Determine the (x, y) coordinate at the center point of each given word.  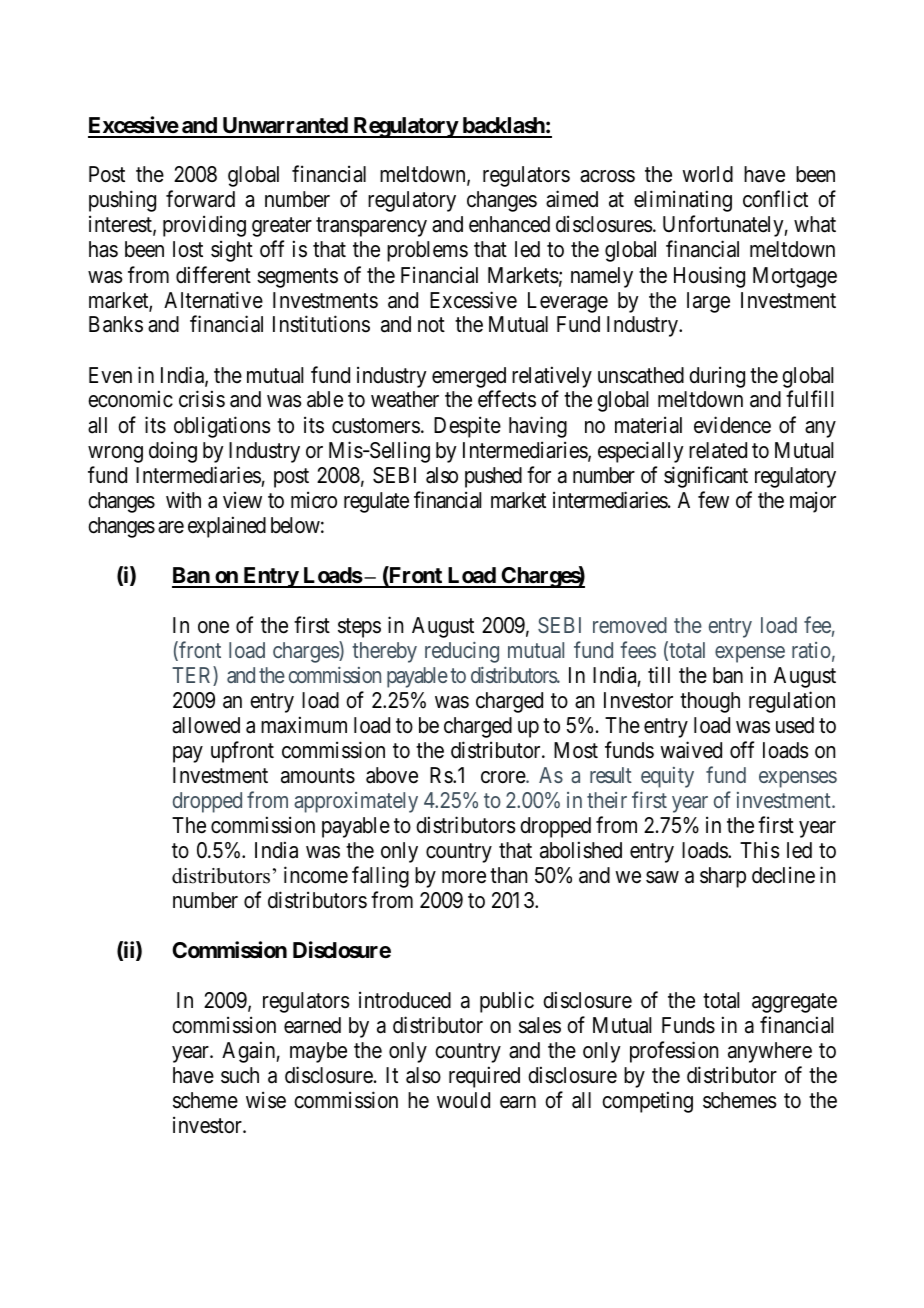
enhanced (509, 224)
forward (200, 199)
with (183, 499)
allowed (206, 725)
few (713, 500)
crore (504, 777)
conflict (775, 199)
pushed (493, 477)
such (240, 1075)
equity (667, 777)
